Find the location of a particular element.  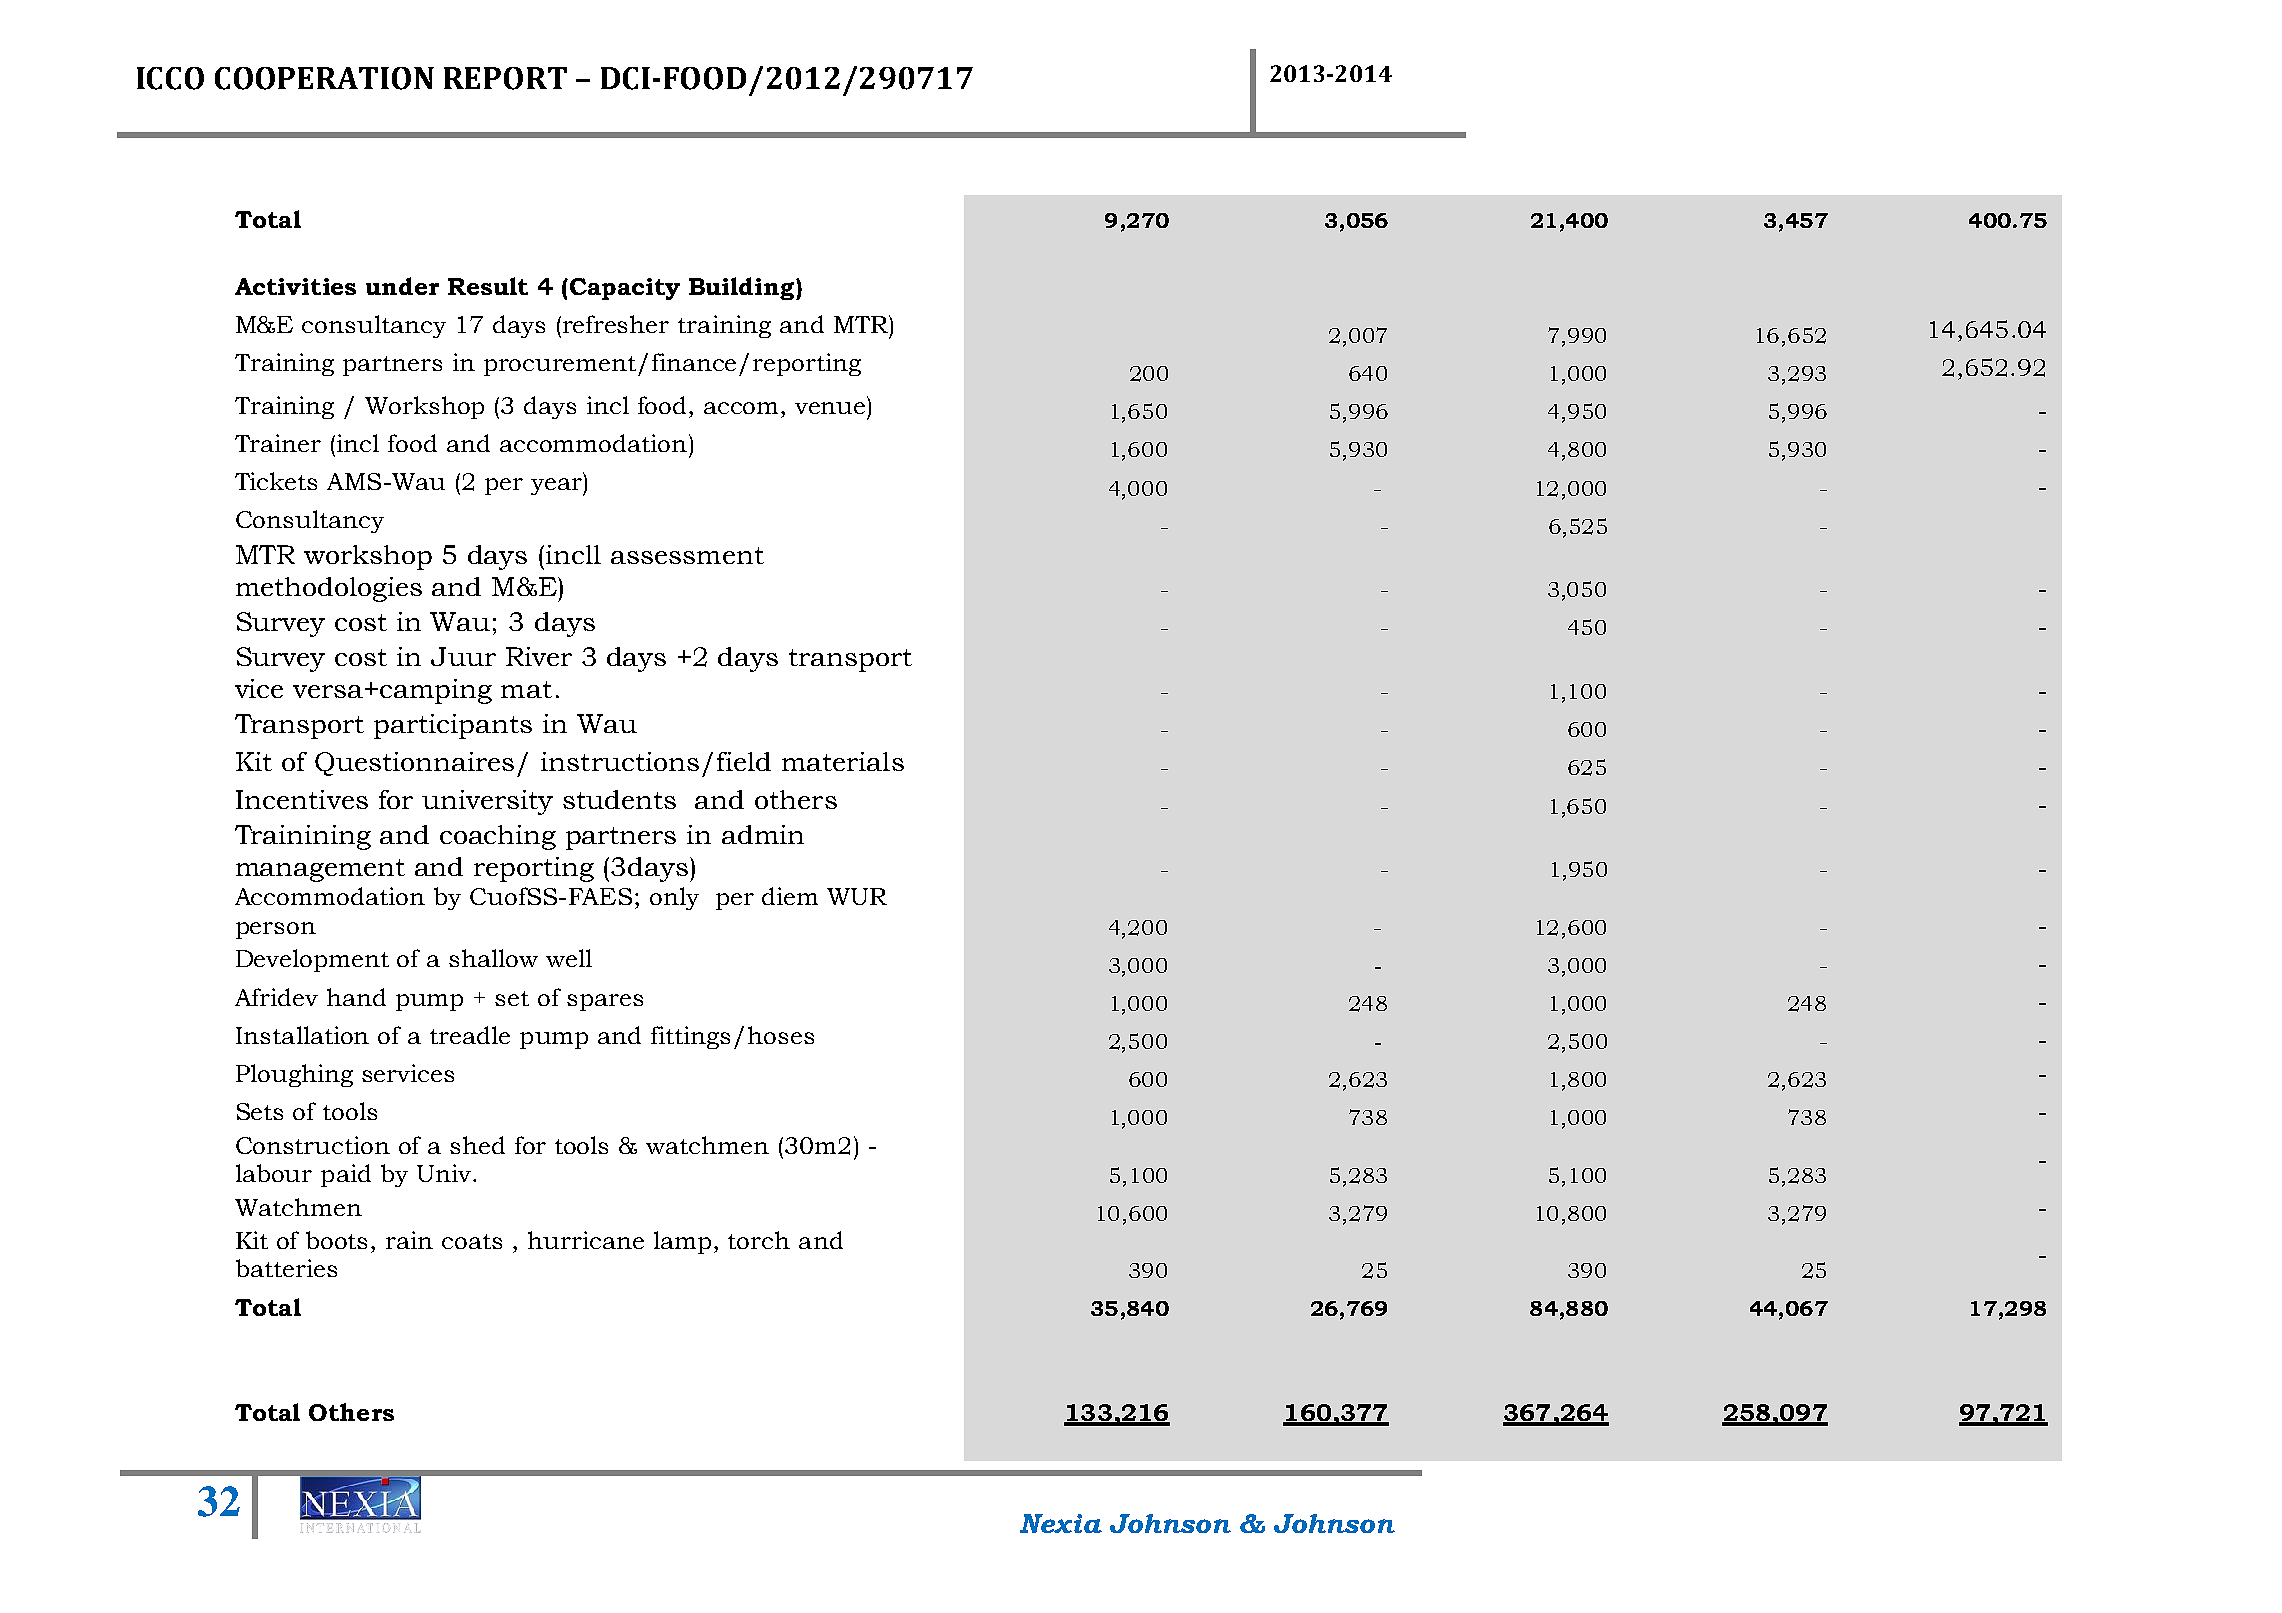

COOPERATION is located at coordinates (324, 78).
